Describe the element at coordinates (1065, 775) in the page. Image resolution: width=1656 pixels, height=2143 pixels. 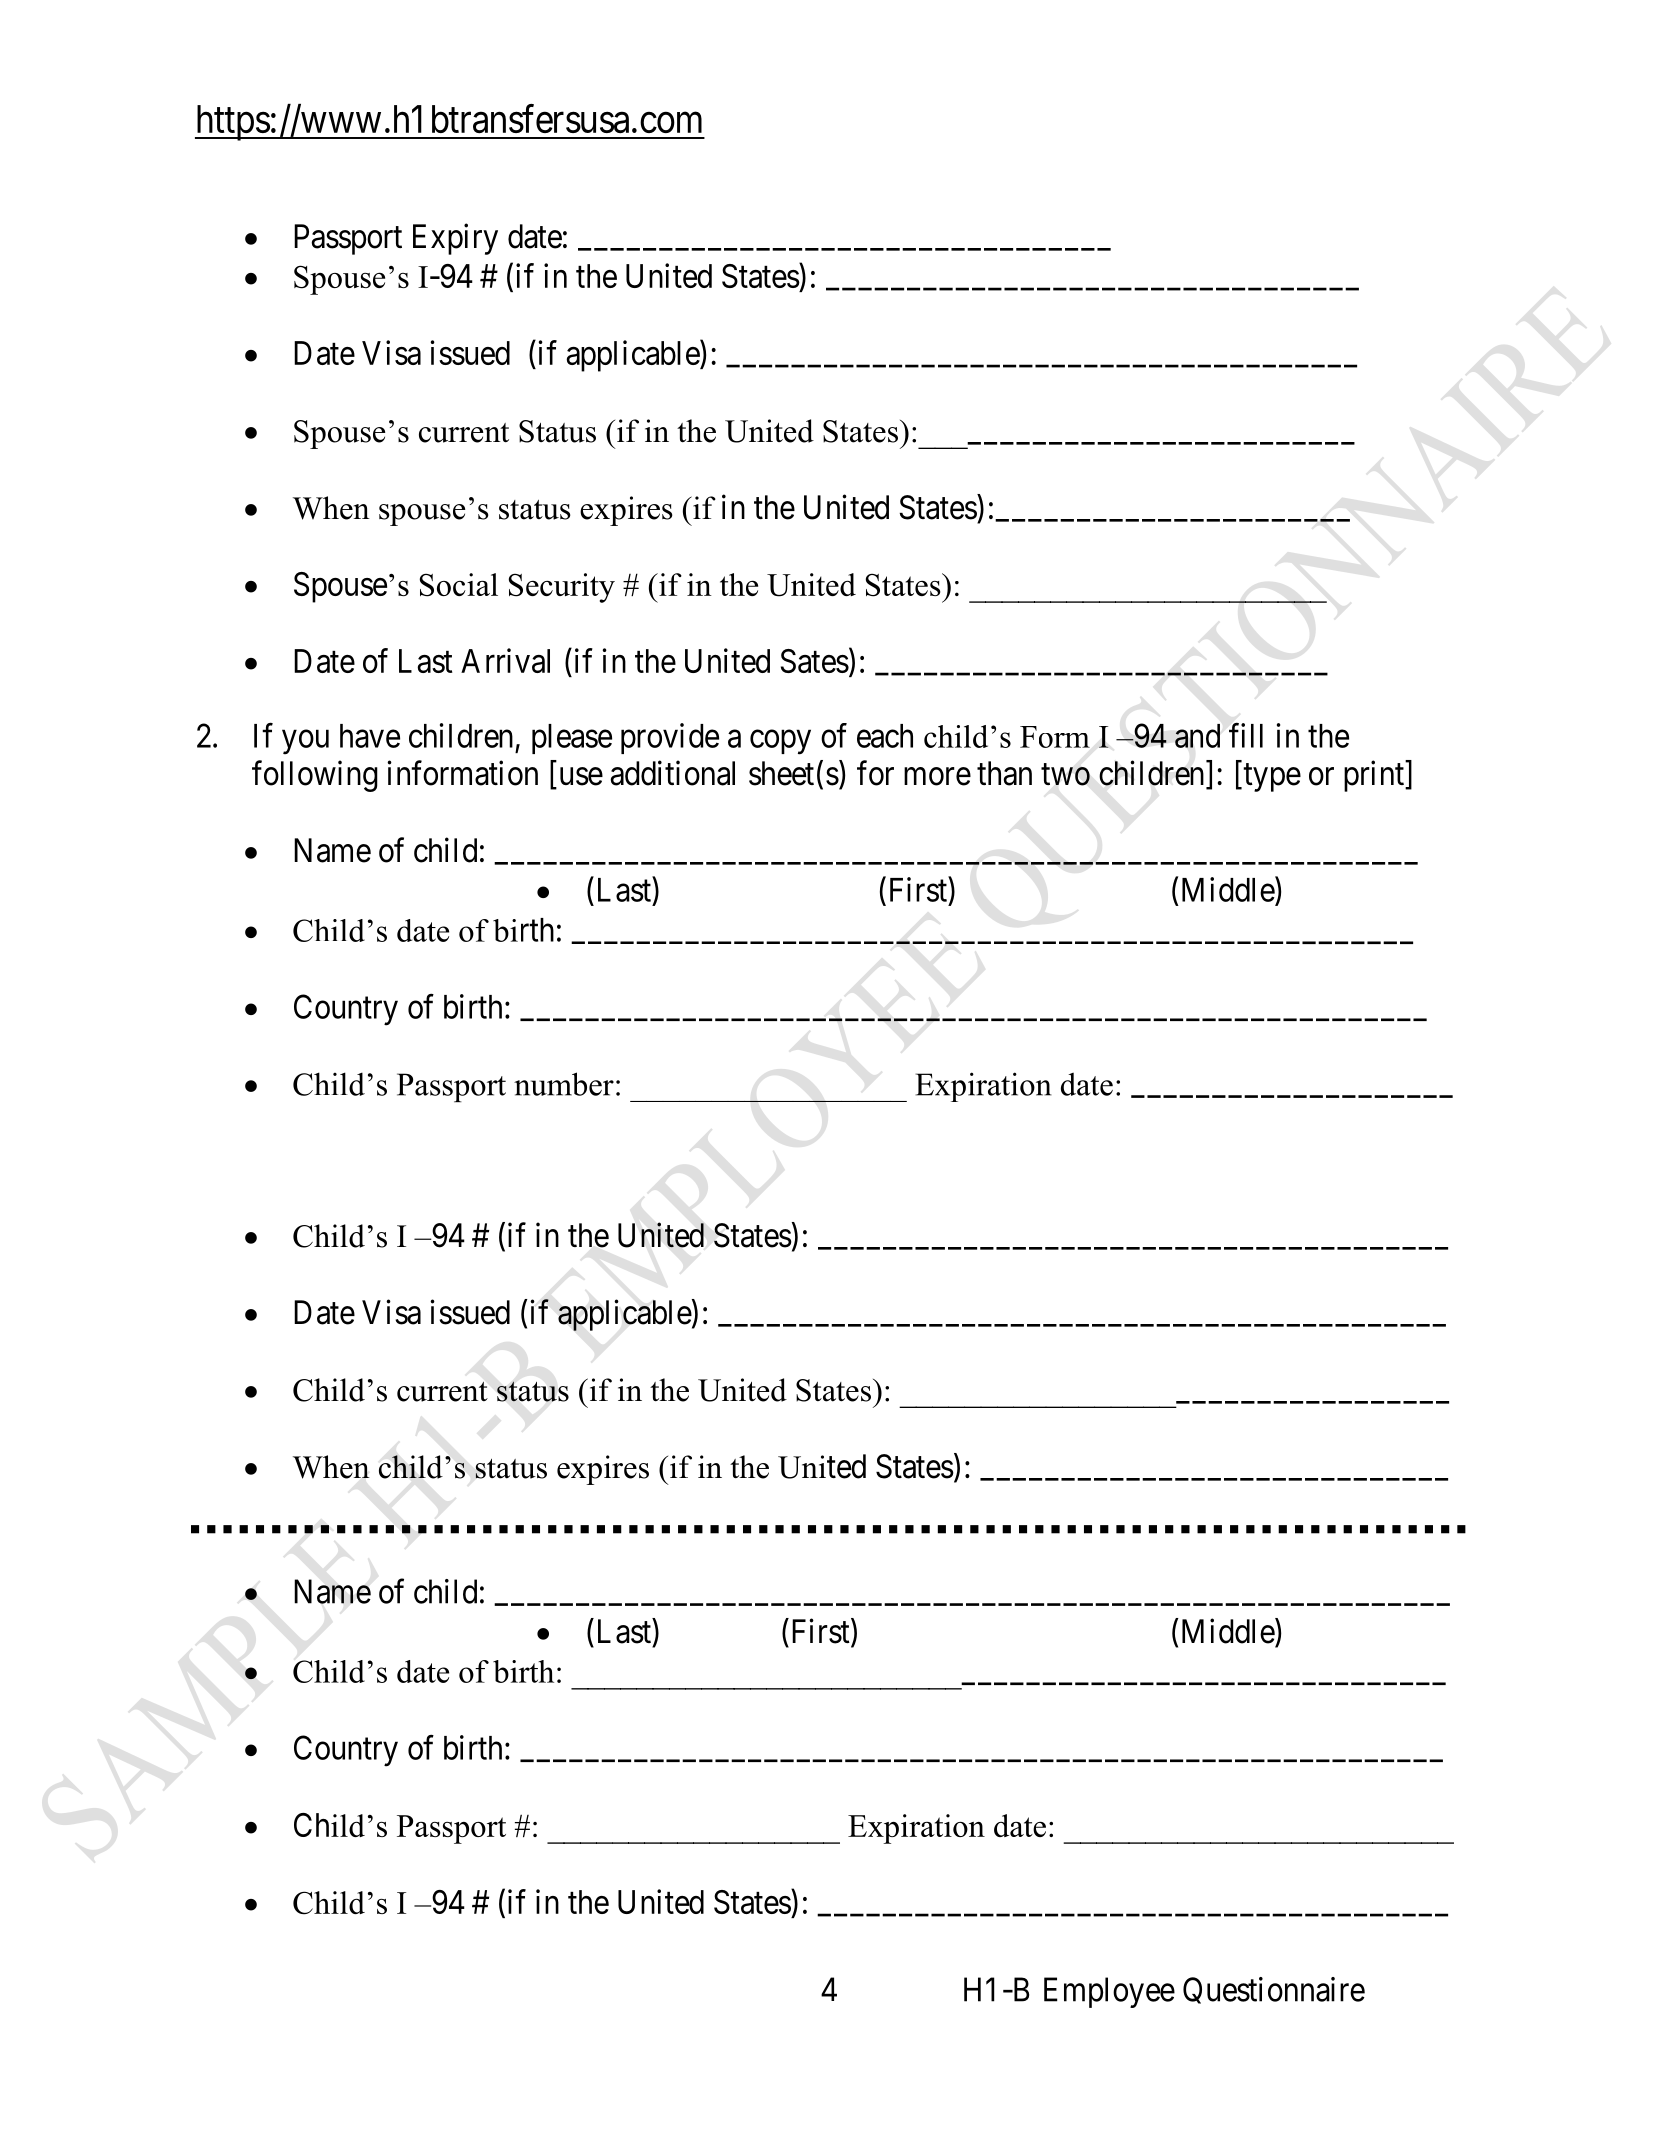
I see `two` at that location.
